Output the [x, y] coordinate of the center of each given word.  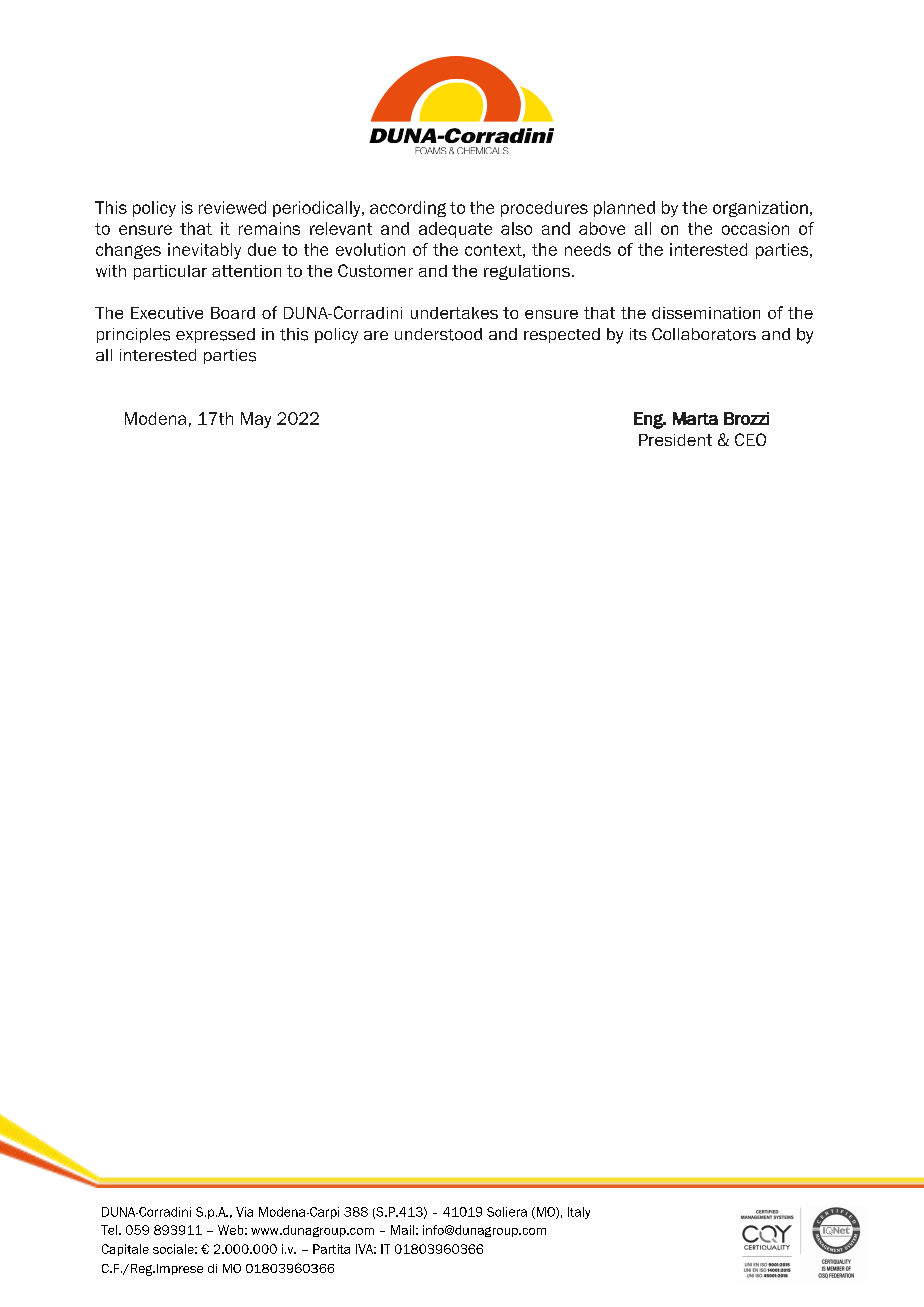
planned [624, 209]
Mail [402, 1230]
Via [244, 1212]
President [675, 440]
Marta [695, 418]
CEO [750, 439]
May [256, 420]
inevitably [204, 251]
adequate [455, 230]
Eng [649, 420]
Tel [110, 1230]
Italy [579, 1213]
